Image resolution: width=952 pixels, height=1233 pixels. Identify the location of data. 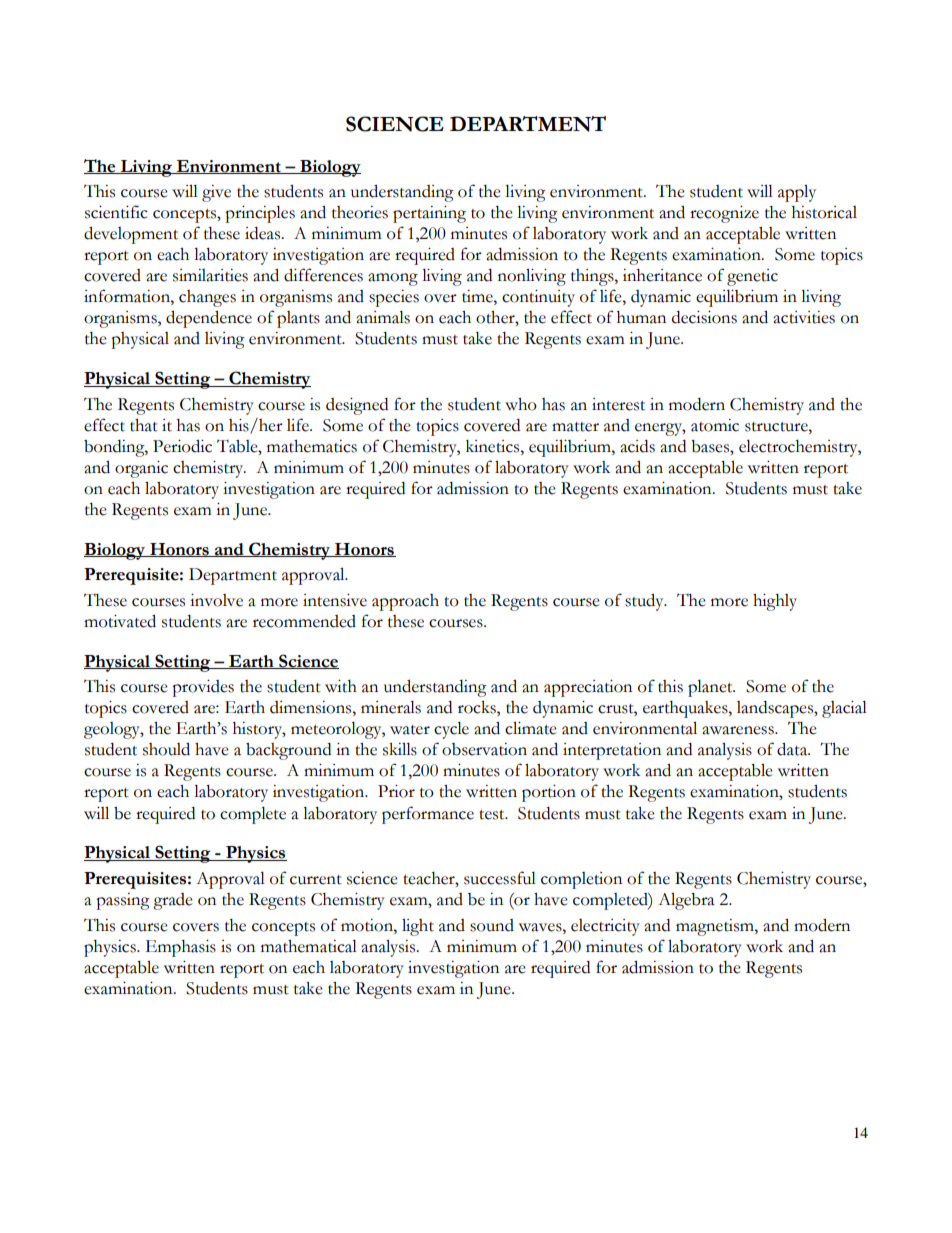
(793, 749).
